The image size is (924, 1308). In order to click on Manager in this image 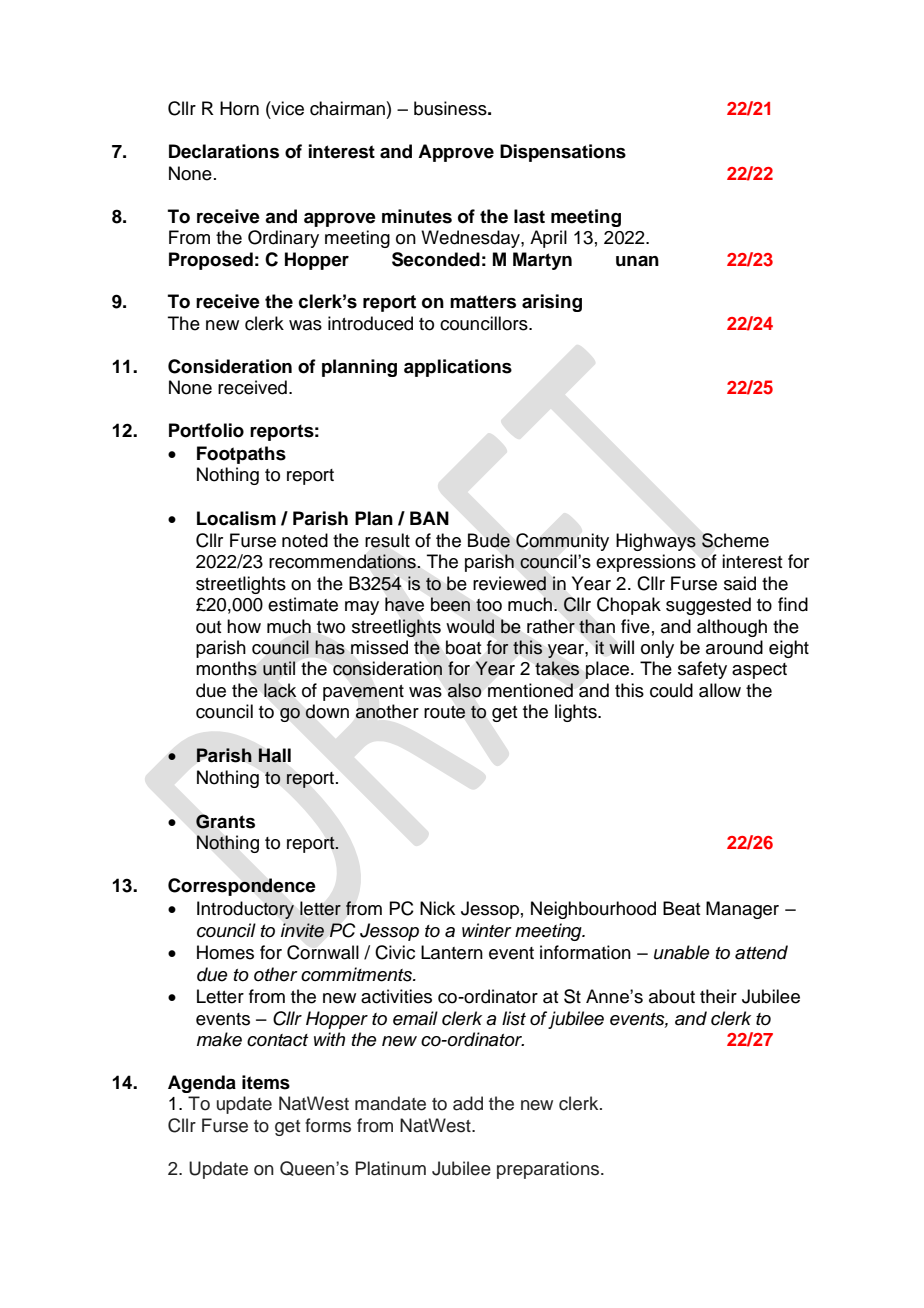, I will do `click(742, 910)`.
